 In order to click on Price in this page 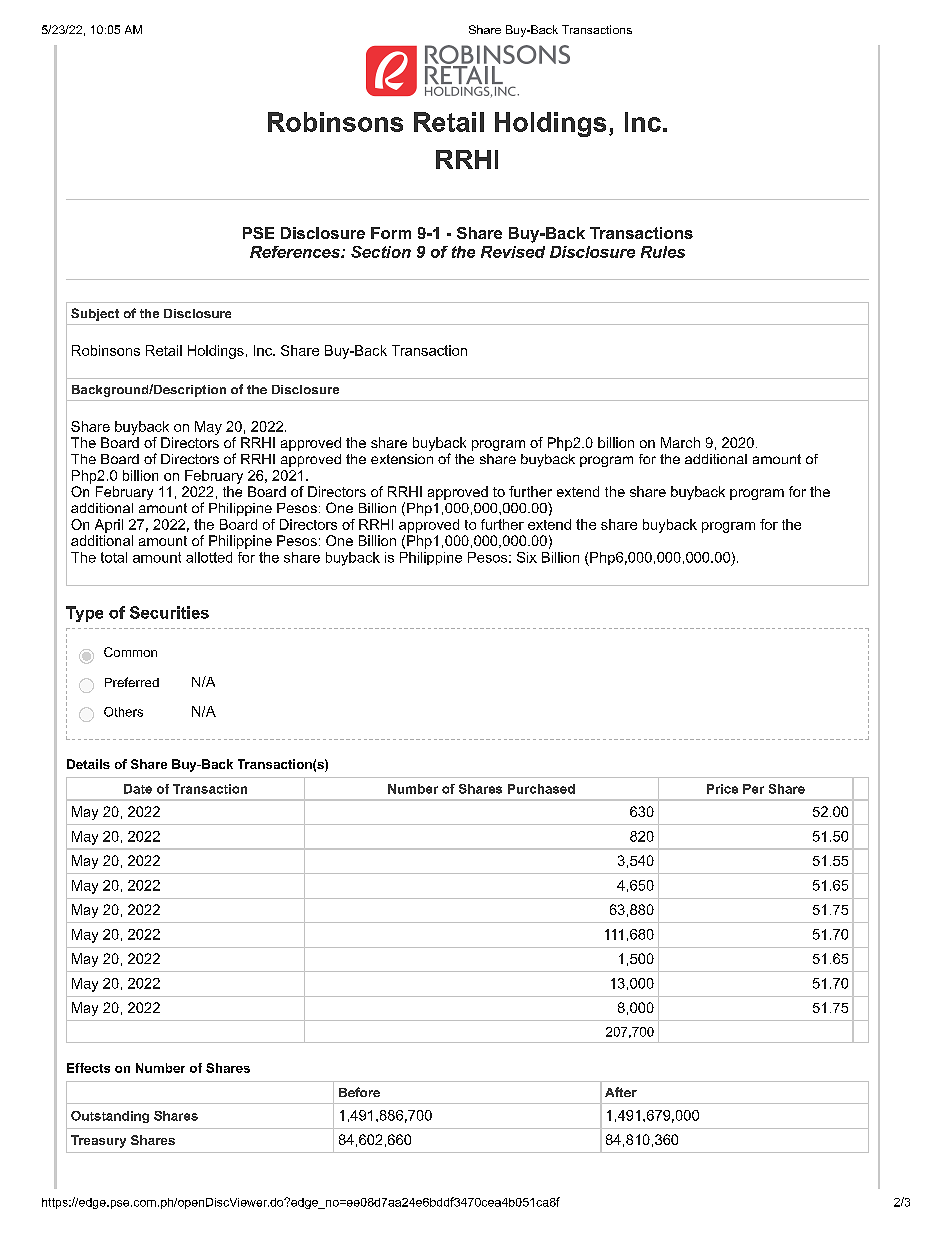, I will do `click(722, 789)`.
